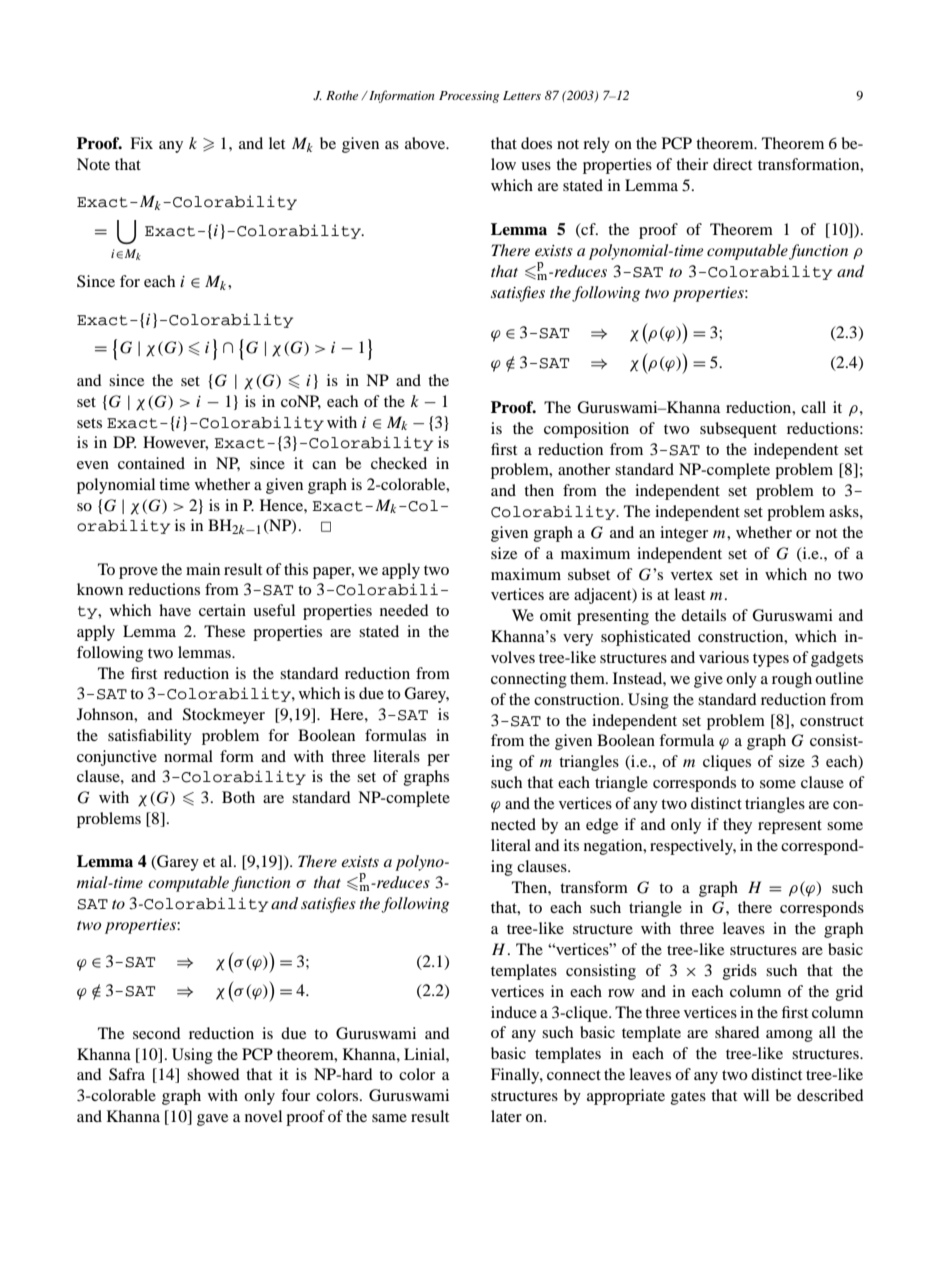 Image resolution: width=940 pixels, height=1288 pixels. What do you see at coordinates (188, 756) in the page?
I see `normal` at bounding box center [188, 756].
